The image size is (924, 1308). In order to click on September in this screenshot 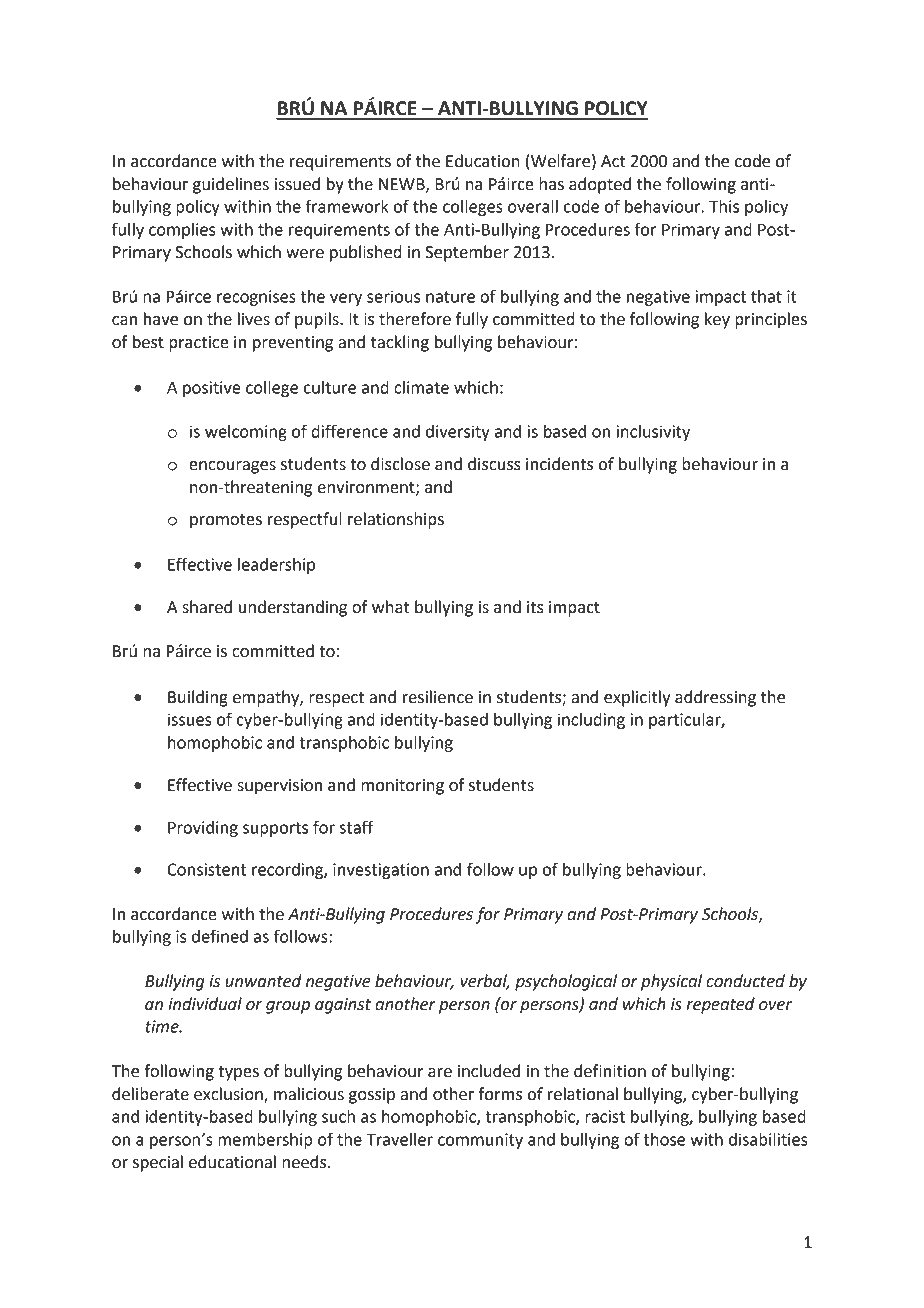, I will do `click(467, 253)`.
